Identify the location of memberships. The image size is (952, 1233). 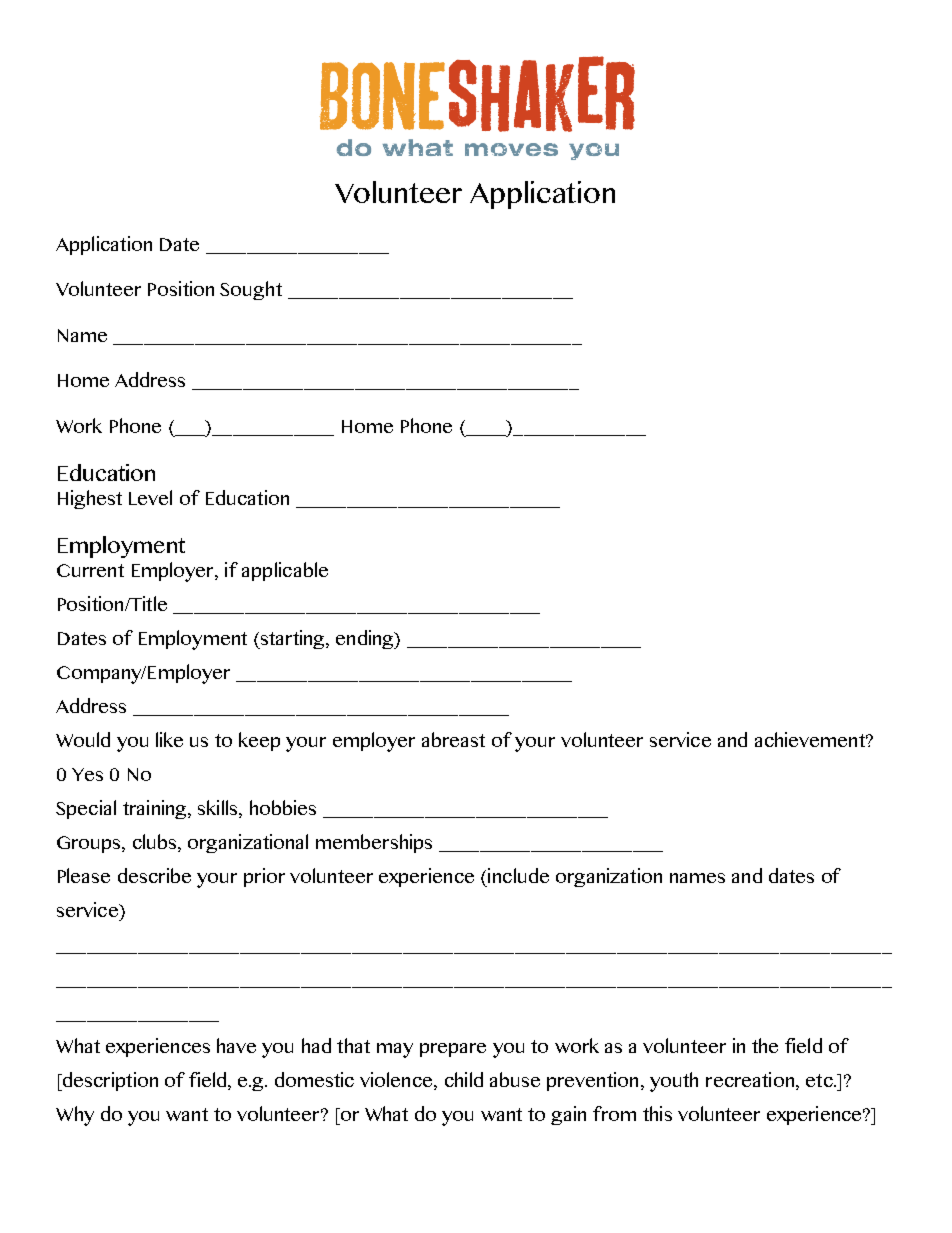
(374, 843).
